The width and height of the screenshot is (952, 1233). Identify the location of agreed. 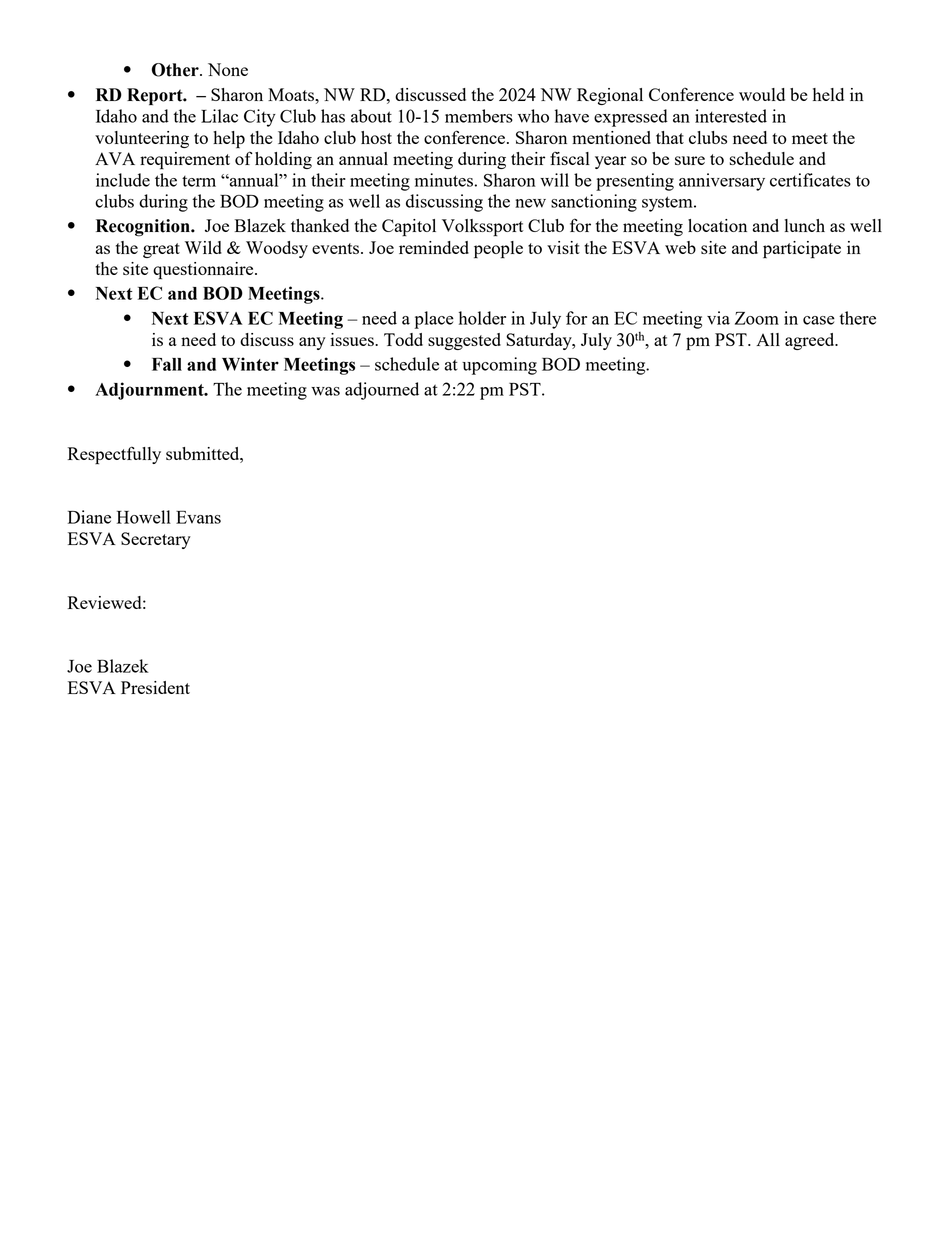
(811, 341).
